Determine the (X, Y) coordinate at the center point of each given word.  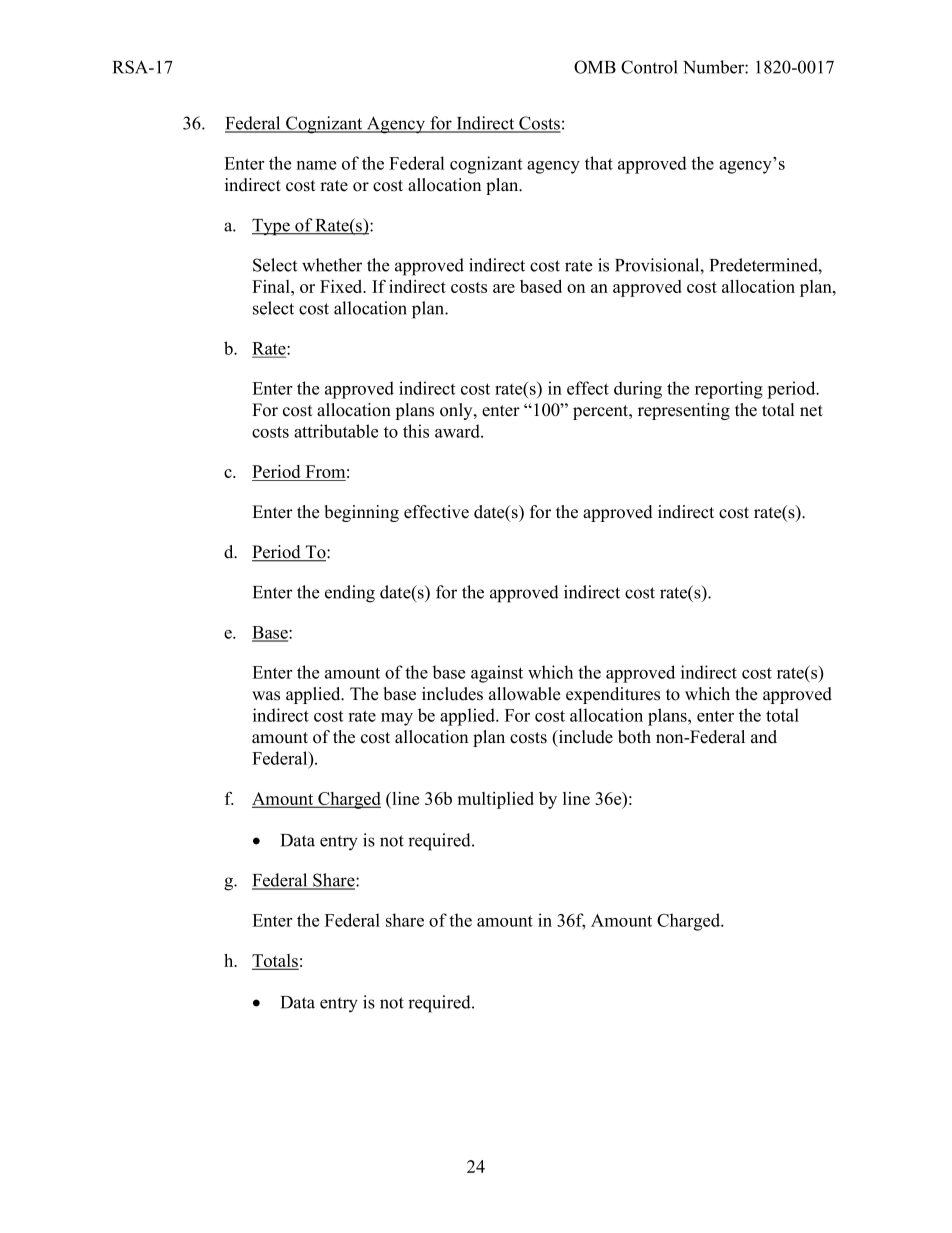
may (397, 719)
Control (649, 67)
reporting (729, 390)
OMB (595, 67)
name (316, 165)
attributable (336, 431)
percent (602, 412)
